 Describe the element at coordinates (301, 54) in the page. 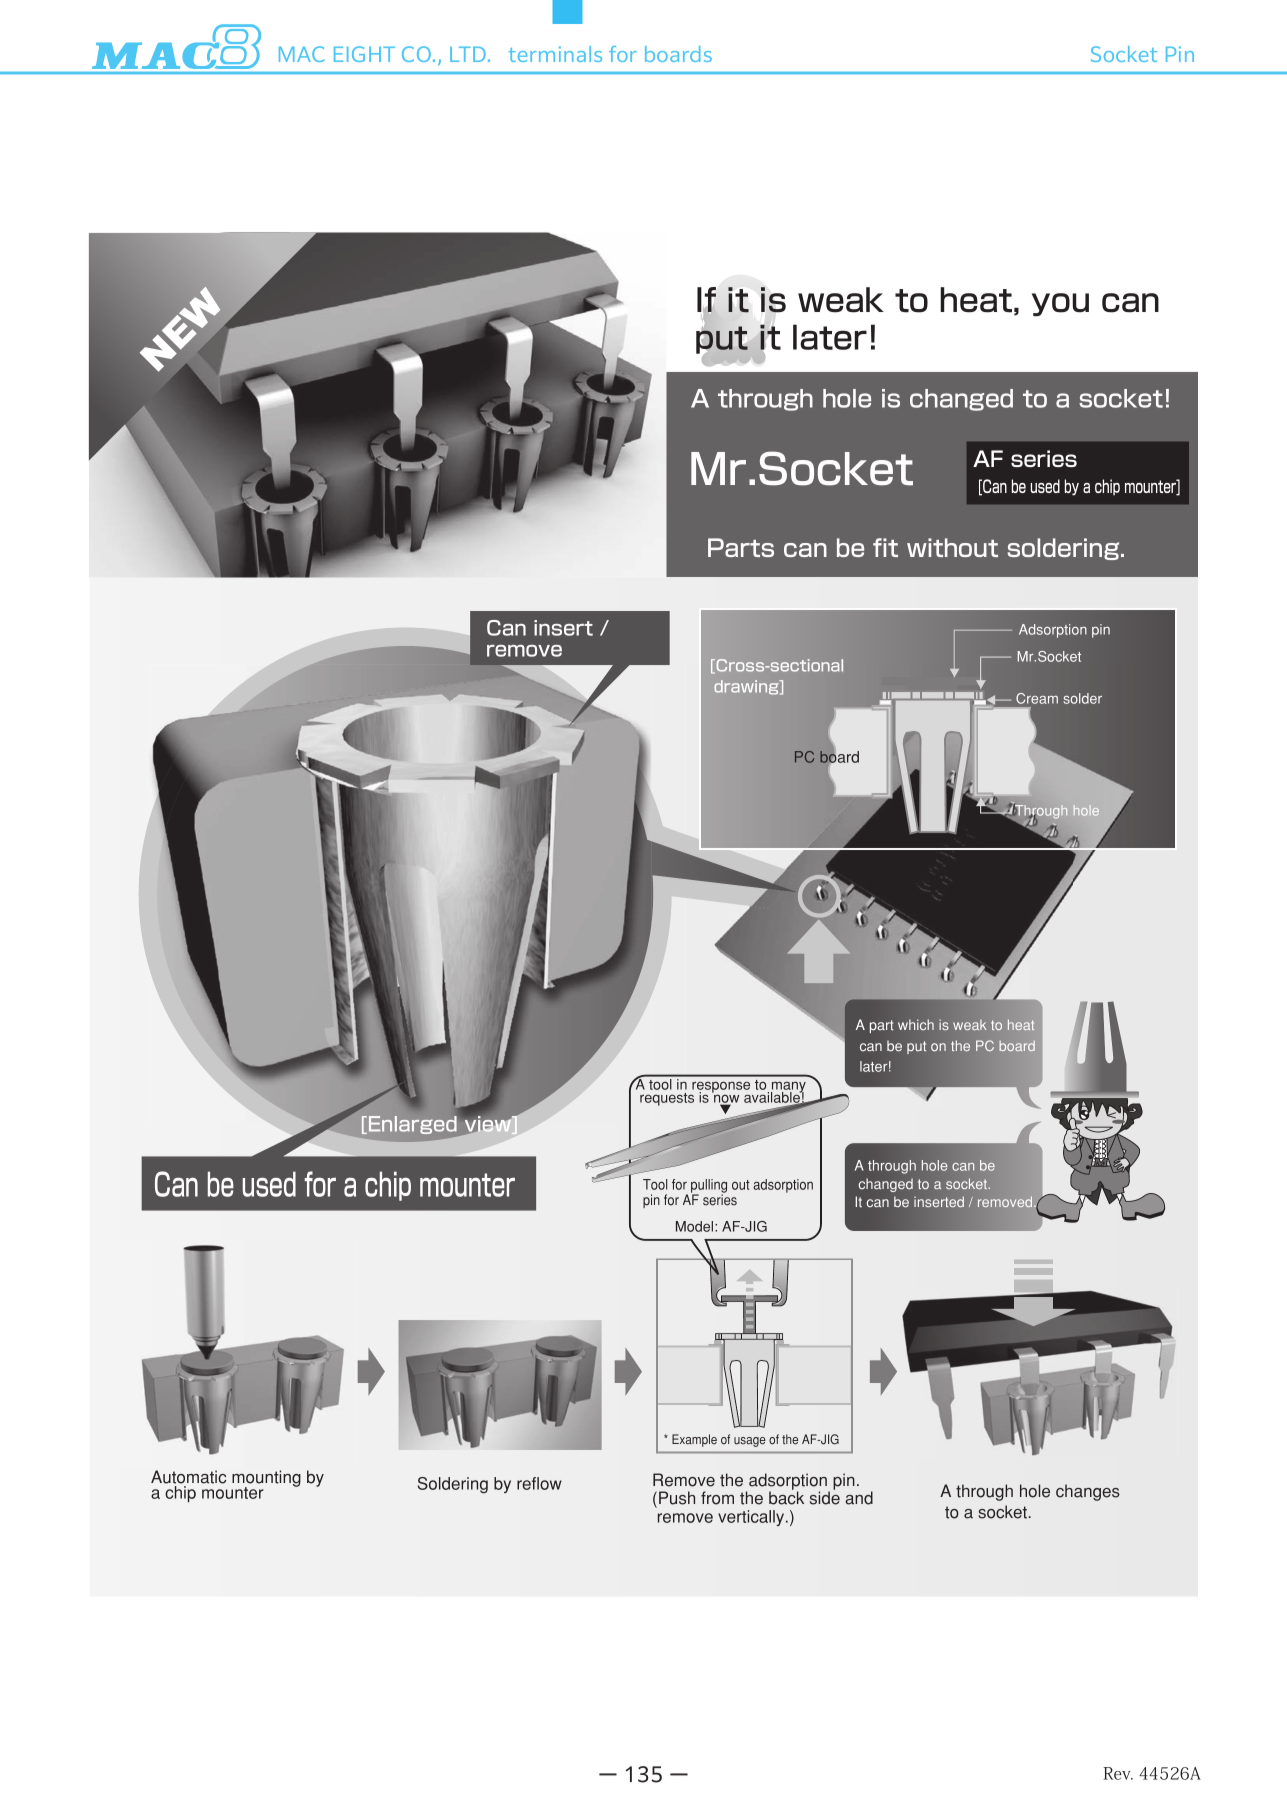

I see `MAC` at that location.
